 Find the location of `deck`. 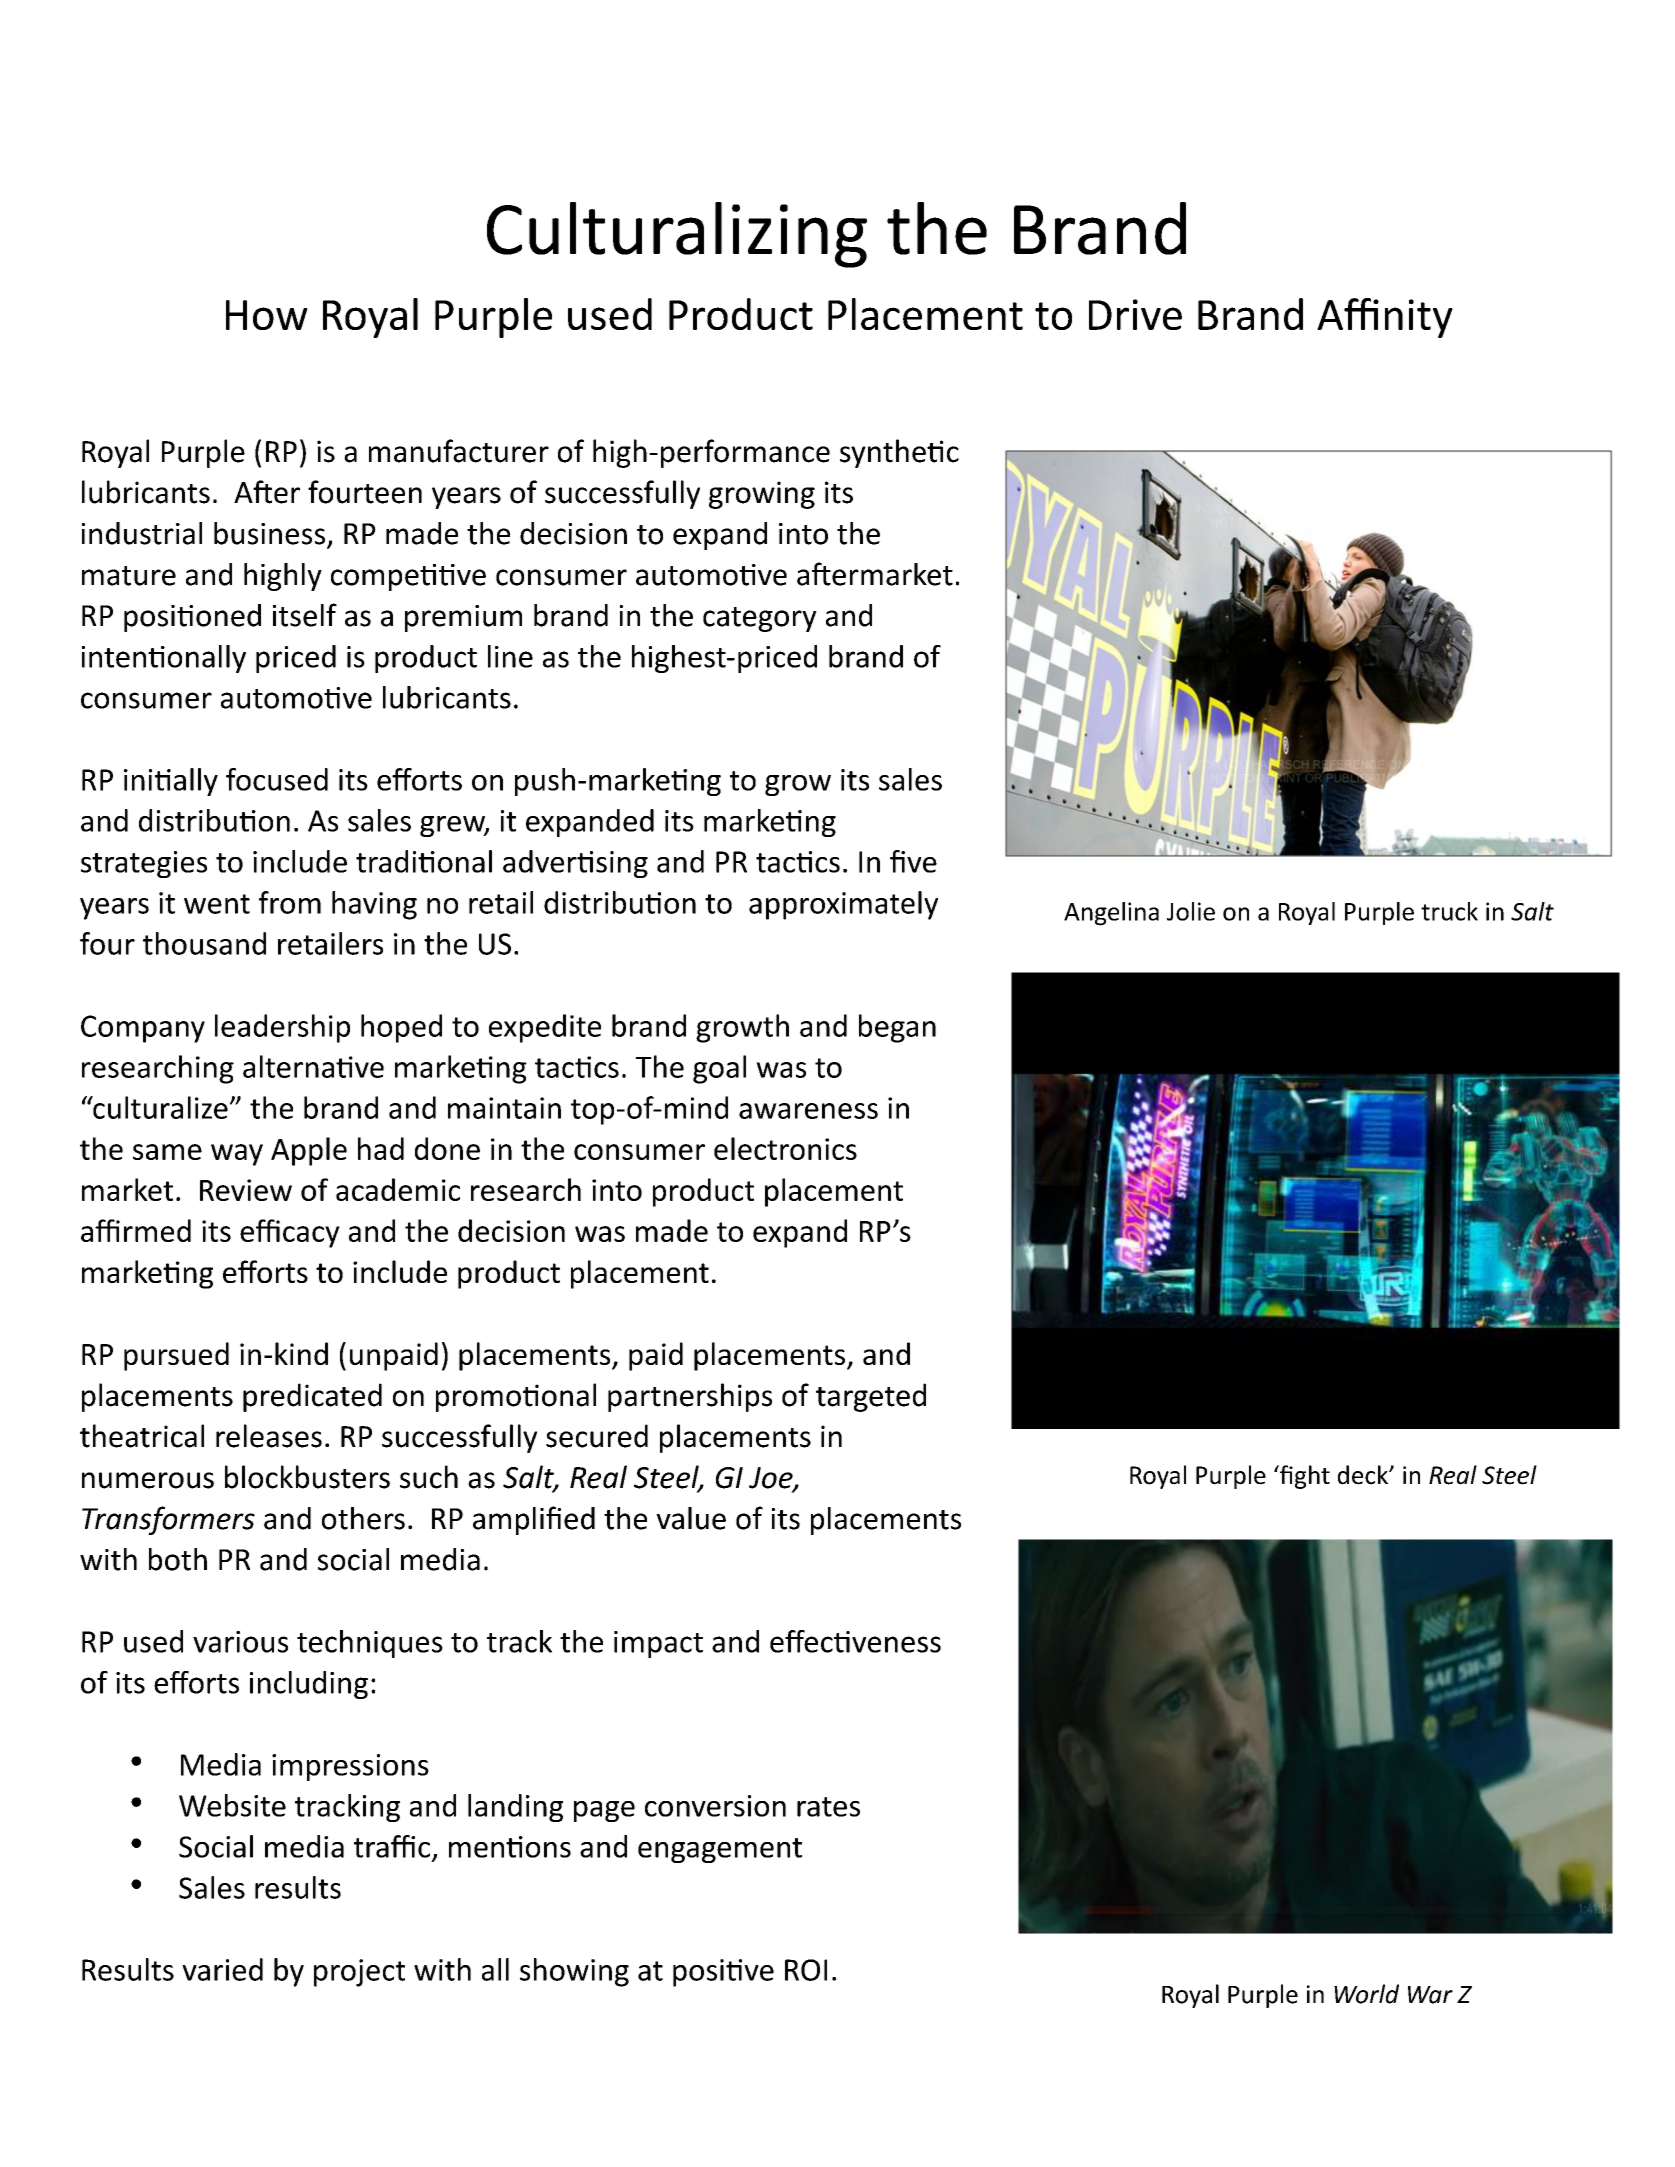

deck is located at coordinates (1364, 1475).
